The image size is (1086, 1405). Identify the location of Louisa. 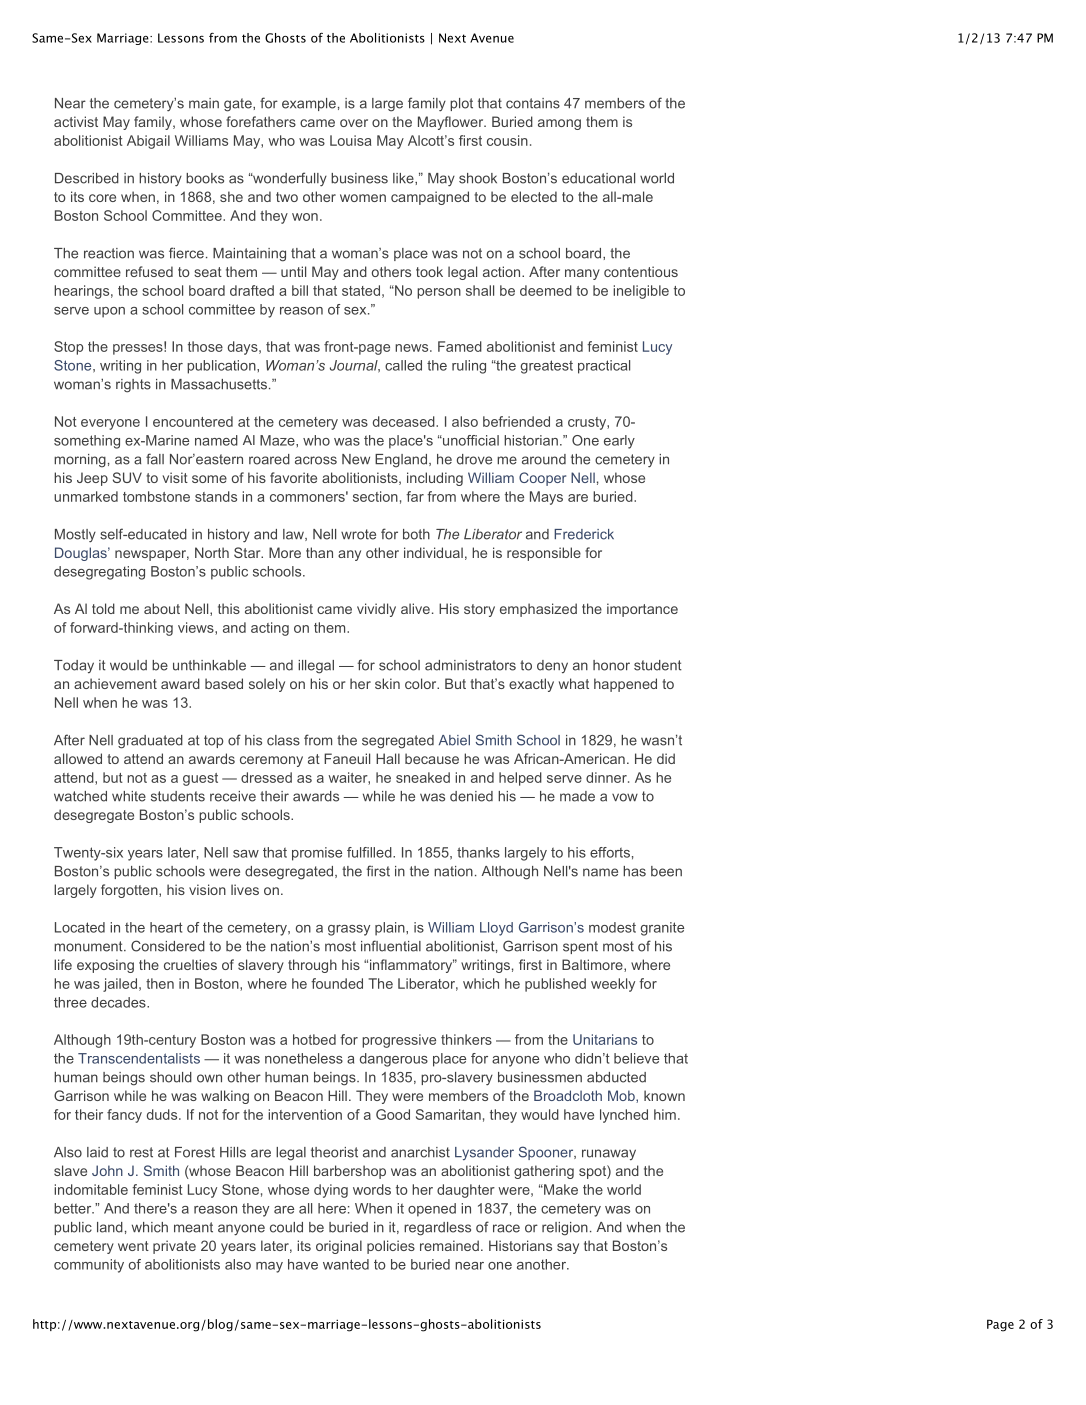
(351, 140).
